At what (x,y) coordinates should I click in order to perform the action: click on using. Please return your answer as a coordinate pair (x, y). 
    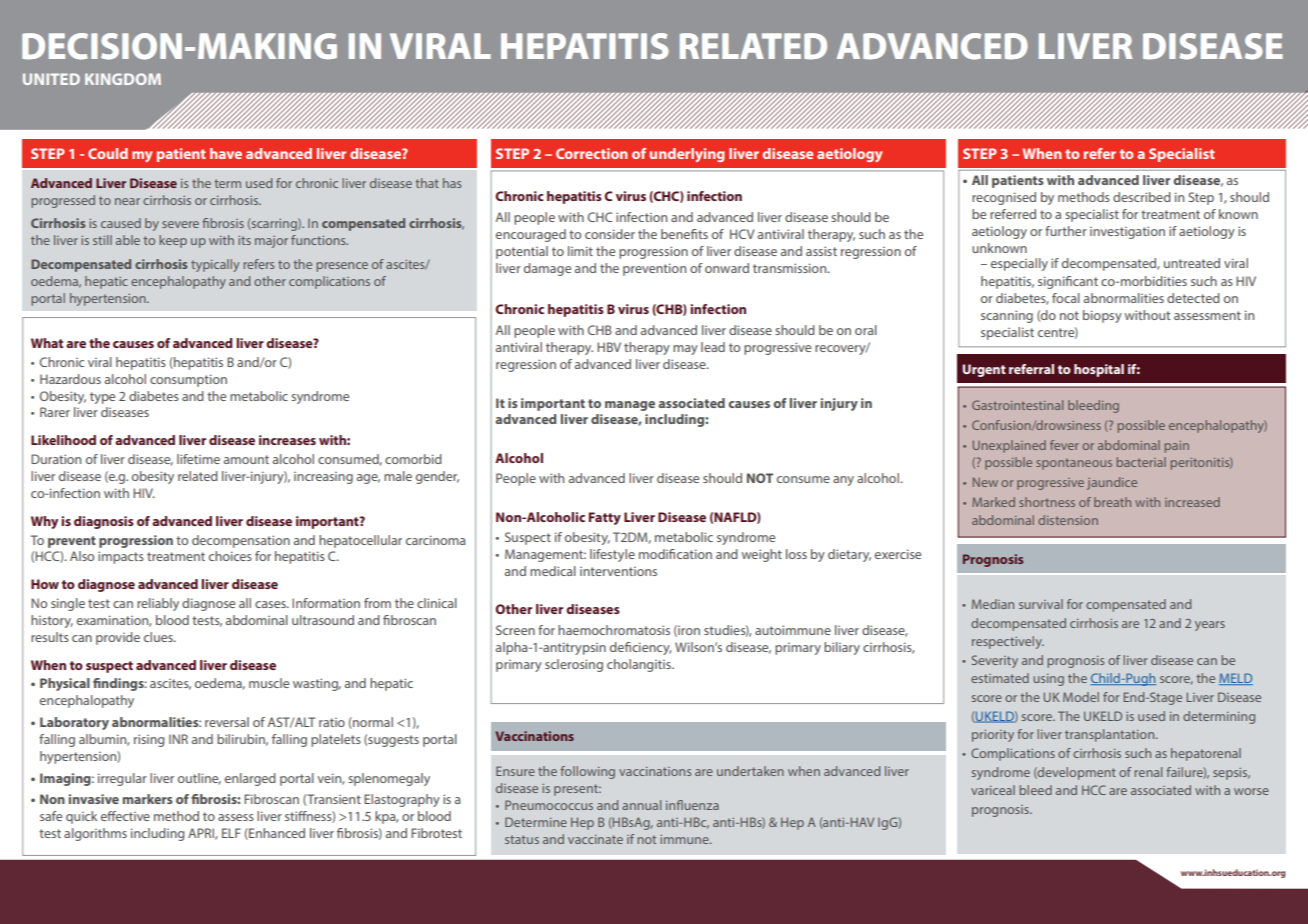
    Looking at the image, I should click on (1048, 680).
